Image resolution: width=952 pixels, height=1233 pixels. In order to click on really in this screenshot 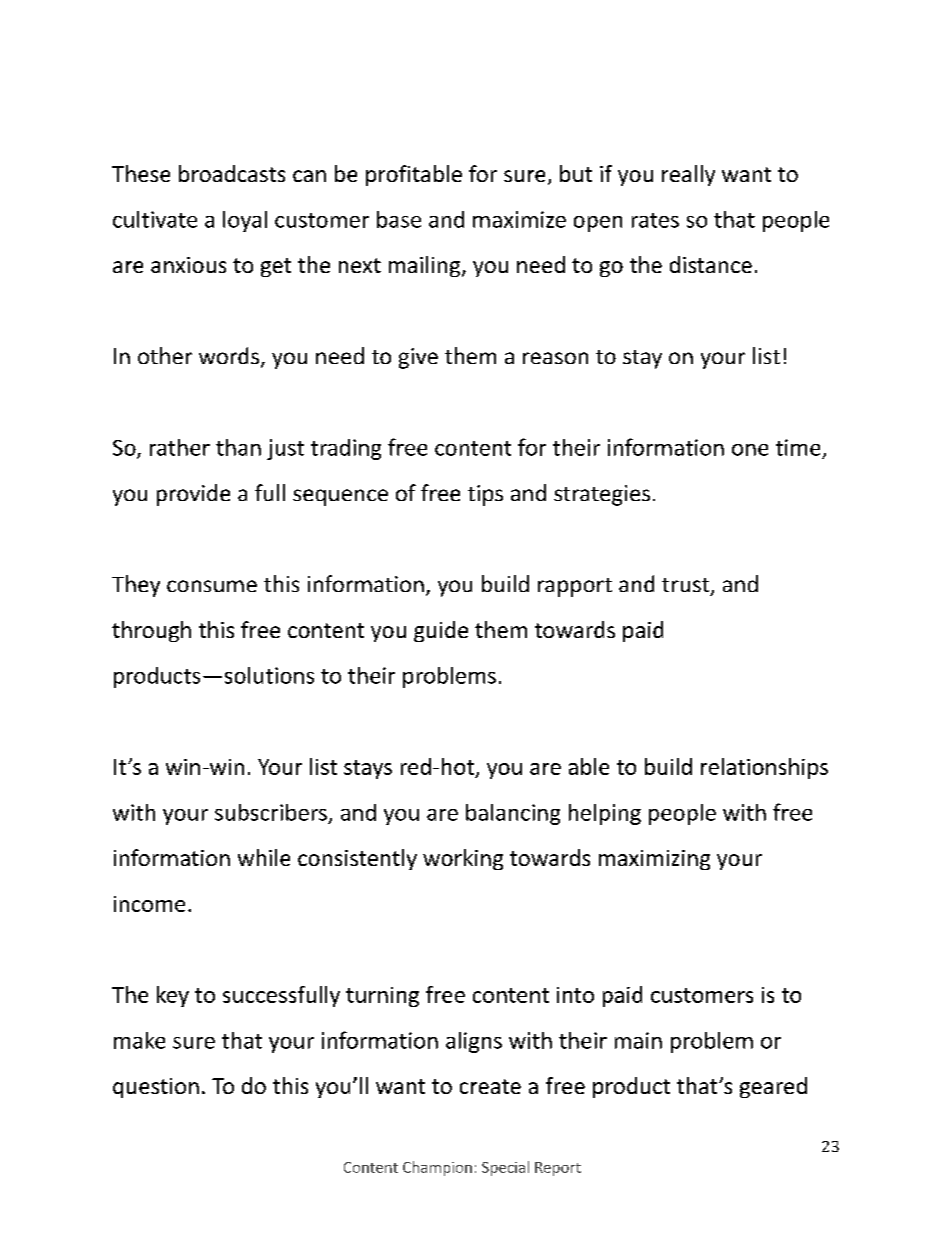, I will do `click(688, 175)`.
